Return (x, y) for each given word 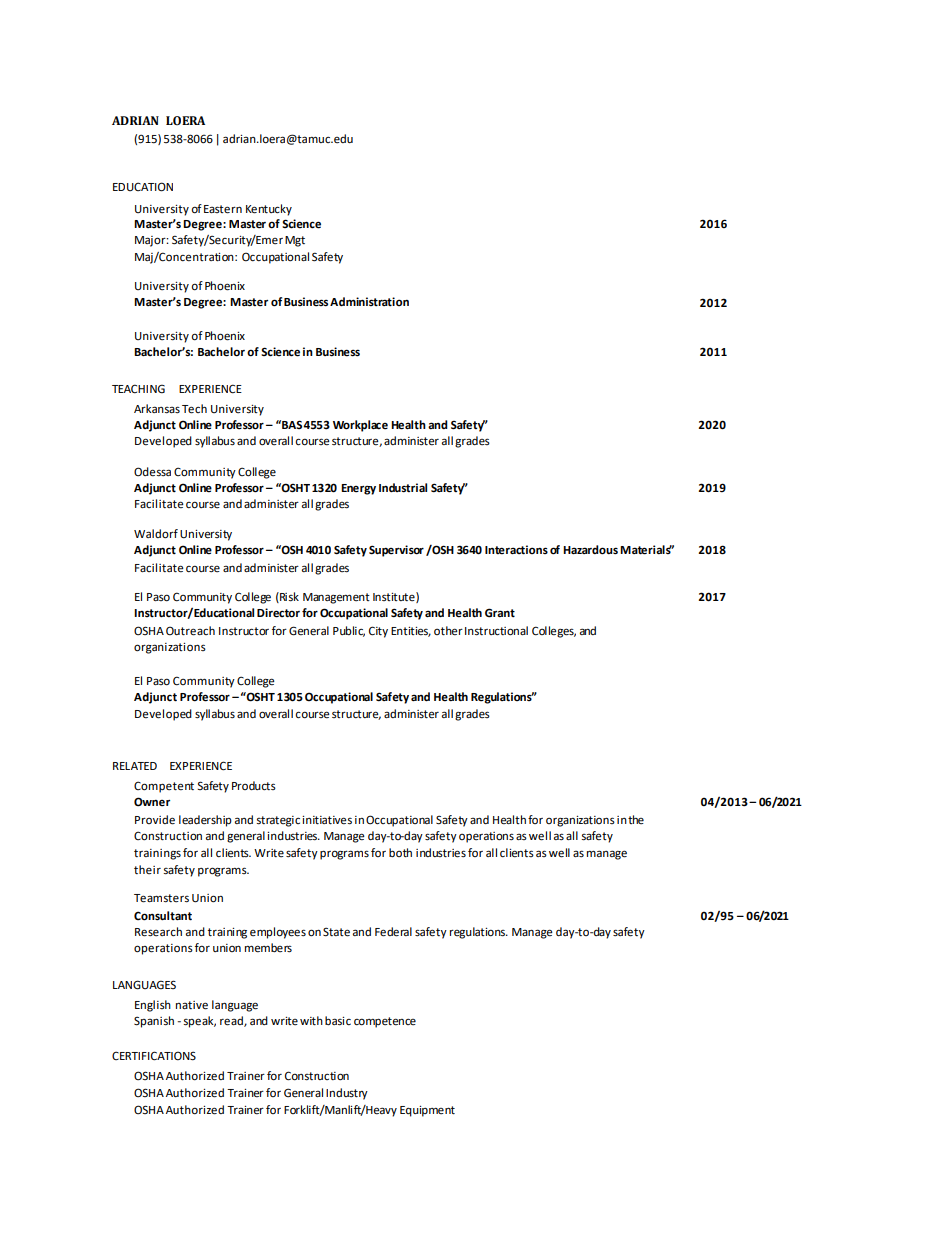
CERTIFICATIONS (154, 1056)
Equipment (427, 1111)
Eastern (223, 209)
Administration (369, 301)
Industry (347, 1094)
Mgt (295, 241)
